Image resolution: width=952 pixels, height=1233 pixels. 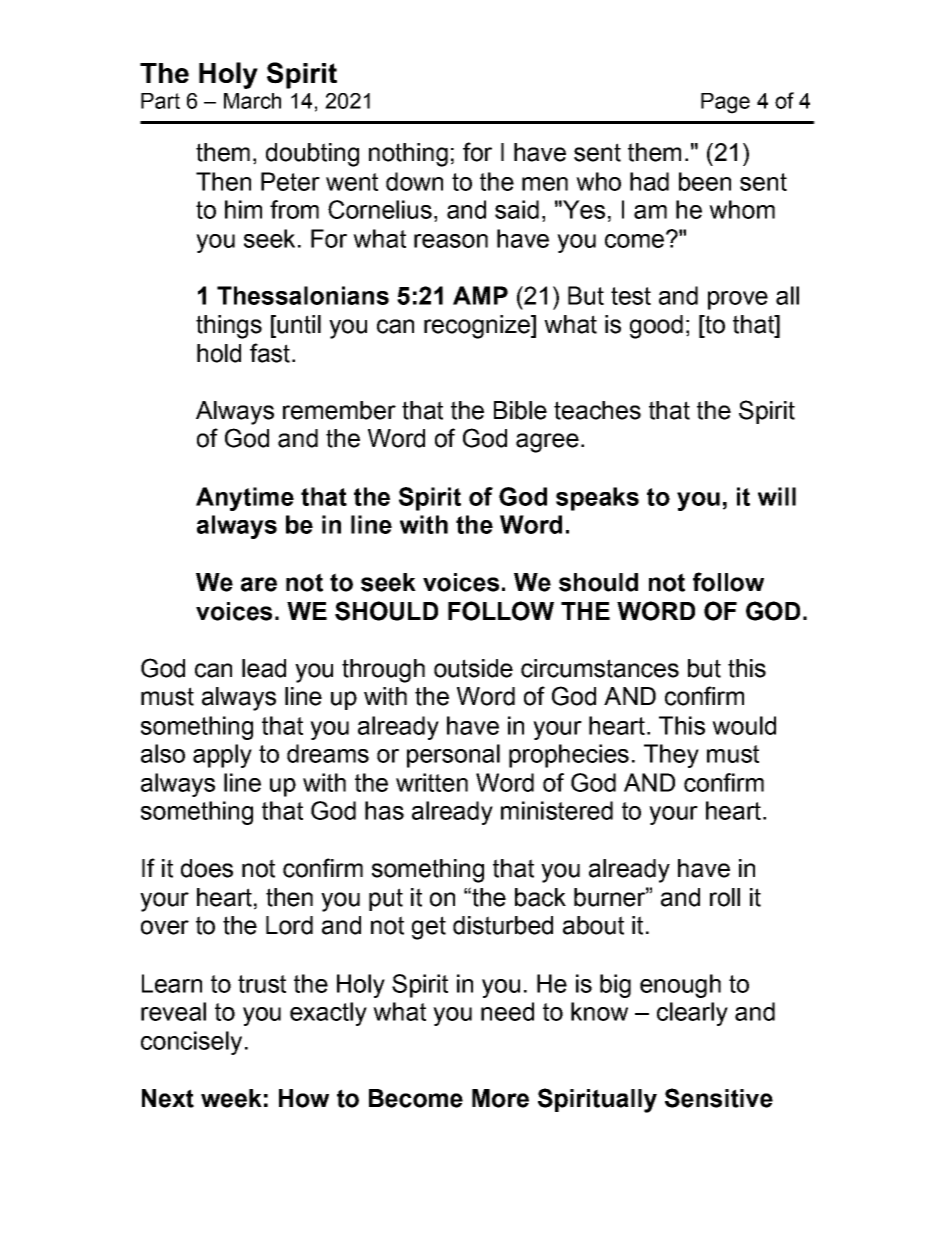 I want to click on March, so click(x=252, y=101).
